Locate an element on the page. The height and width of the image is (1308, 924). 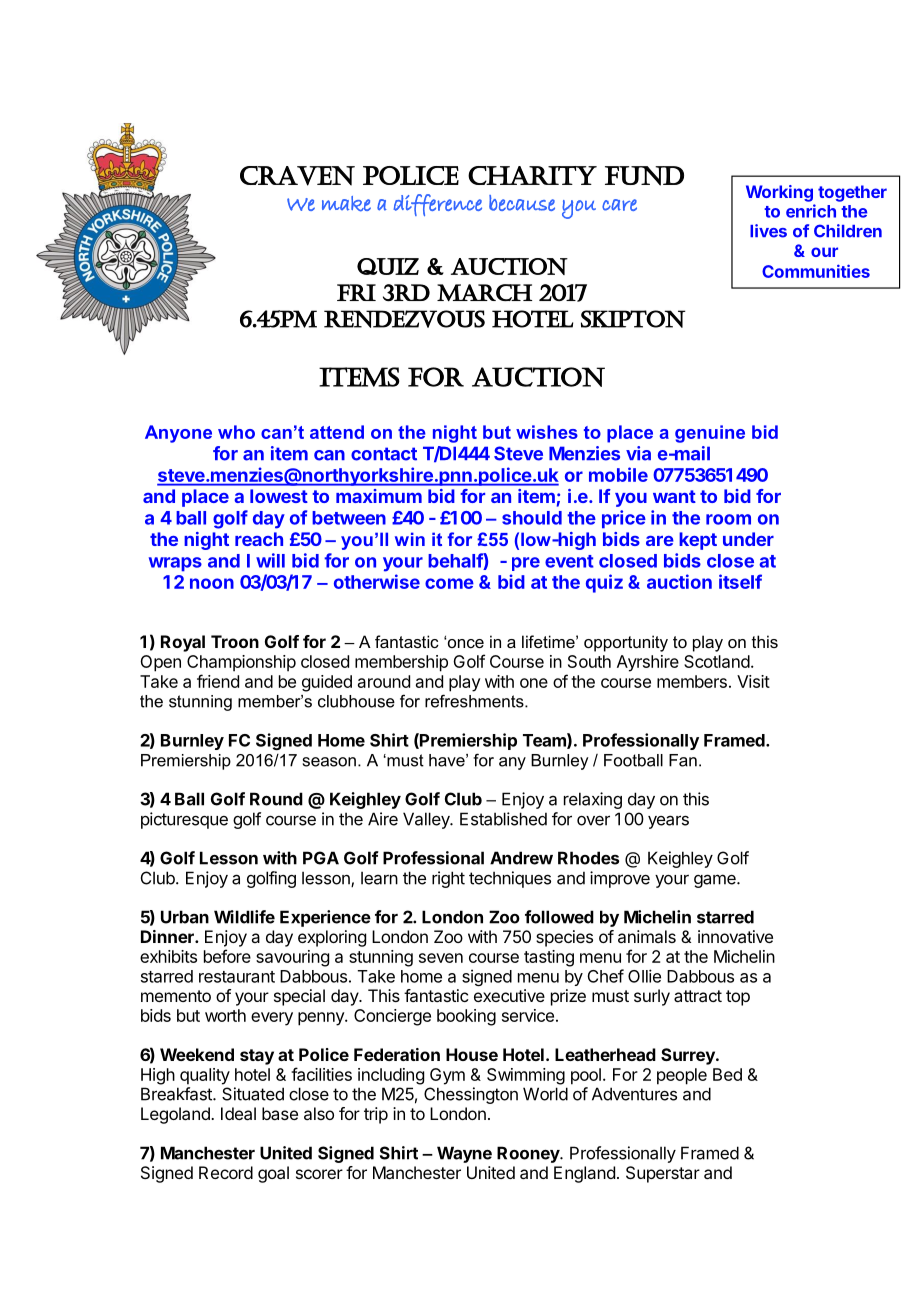
Rooney is located at coordinates (529, 1154).
